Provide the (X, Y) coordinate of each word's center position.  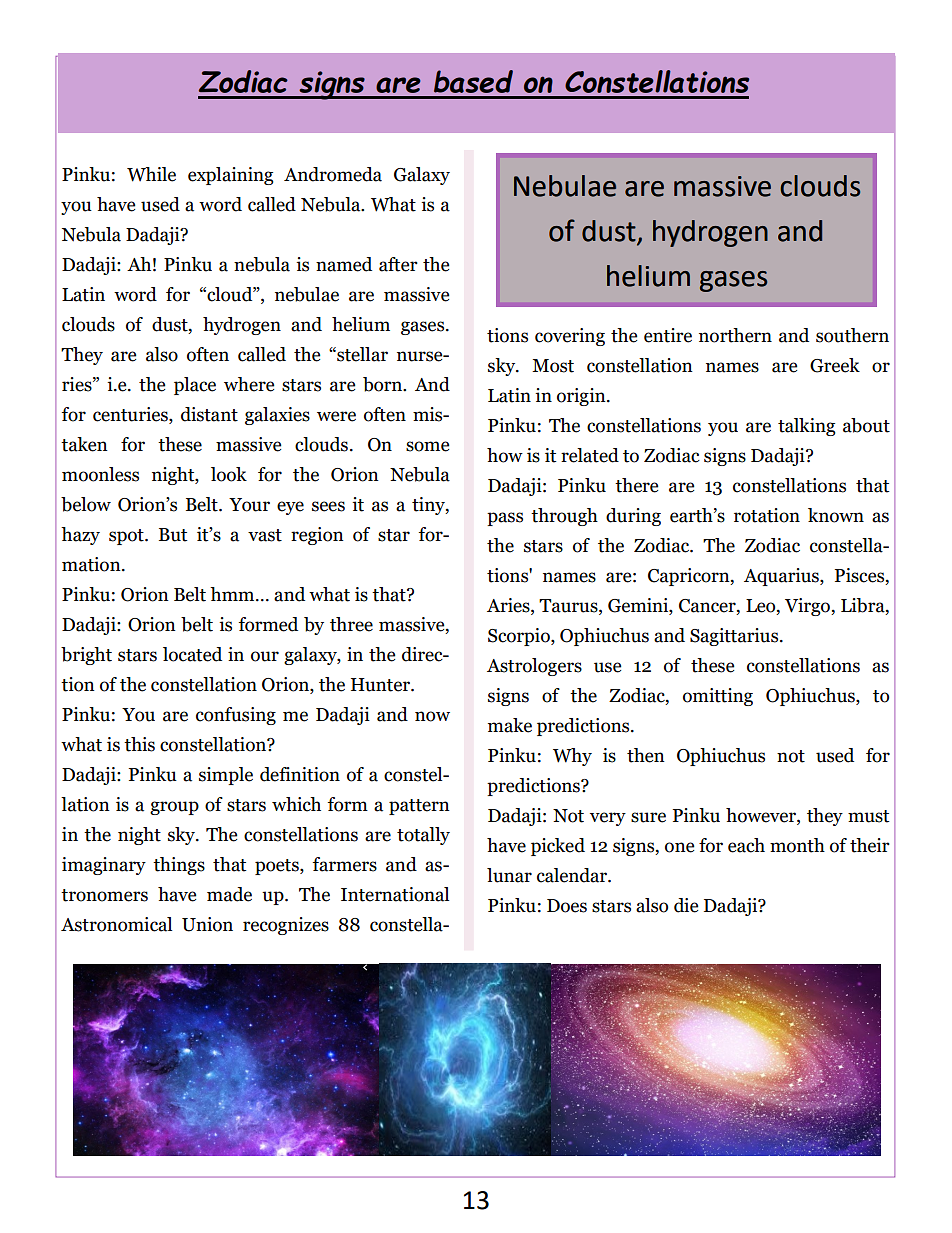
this (139, 744)
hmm (233, 594)
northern (735, 335)
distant (209, 414)
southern (852, 335)
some (427, 446)
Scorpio (520, 637)
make (510, 725)
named (344, 264)
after (398, 264)
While (151, 174)
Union (207, 924)
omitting (718, 697)
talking (807, 427)
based (473, 81)
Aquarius (782, 577)
